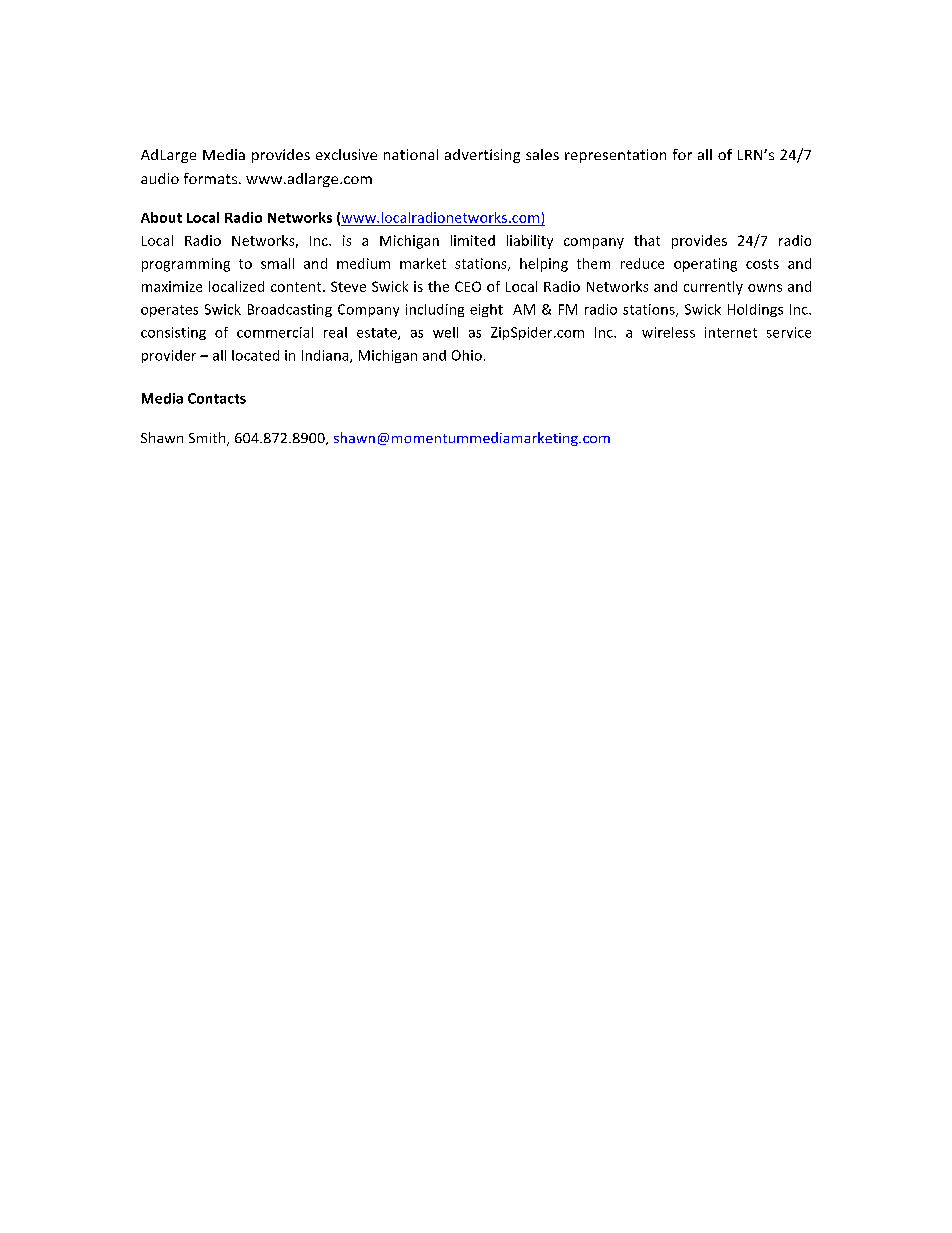  Describe the element at coordinates (713, 288) in the screenshot. I see `currently` at that location.
